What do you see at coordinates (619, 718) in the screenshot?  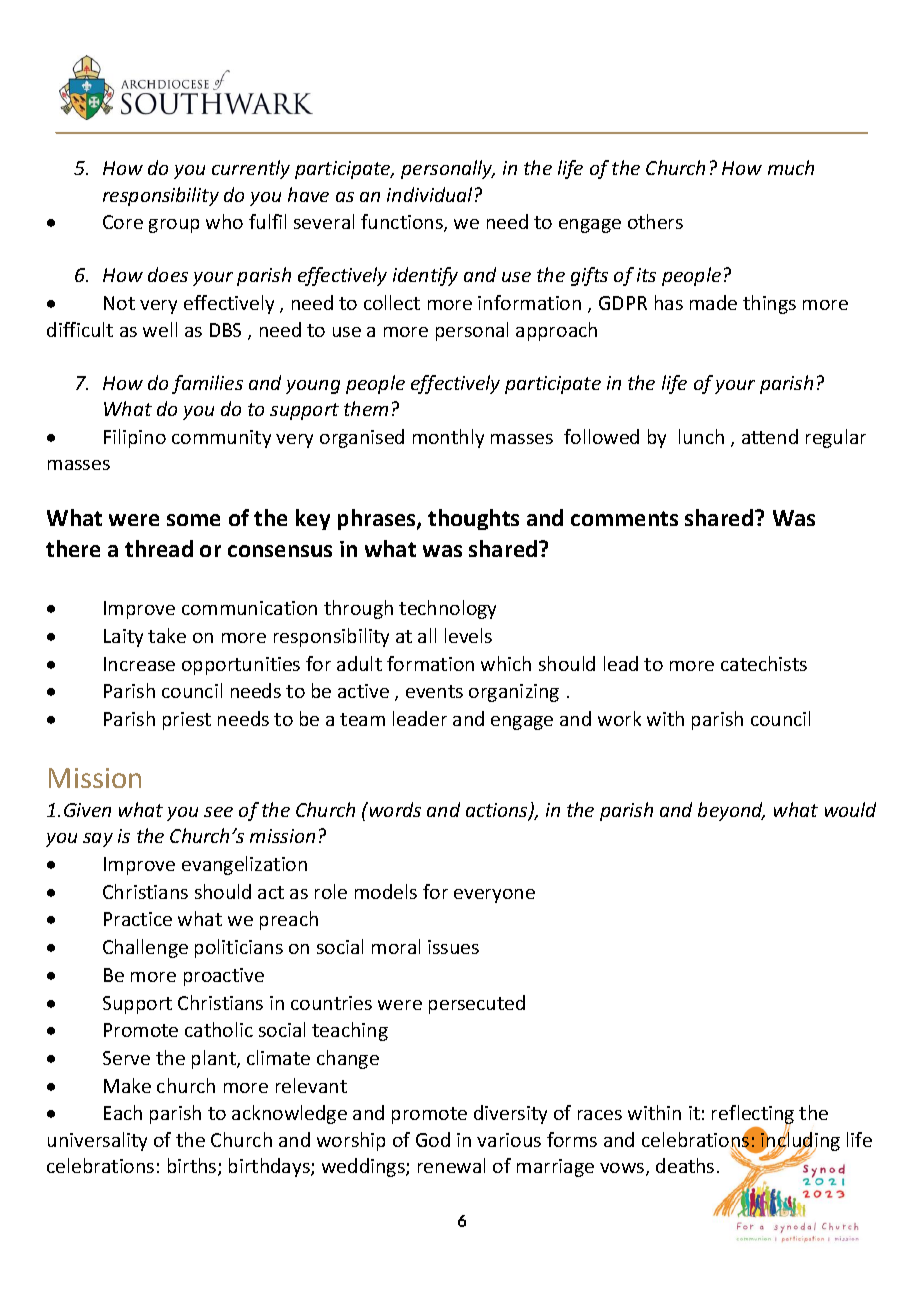 I see `work` at bounding box center [619, 718].
